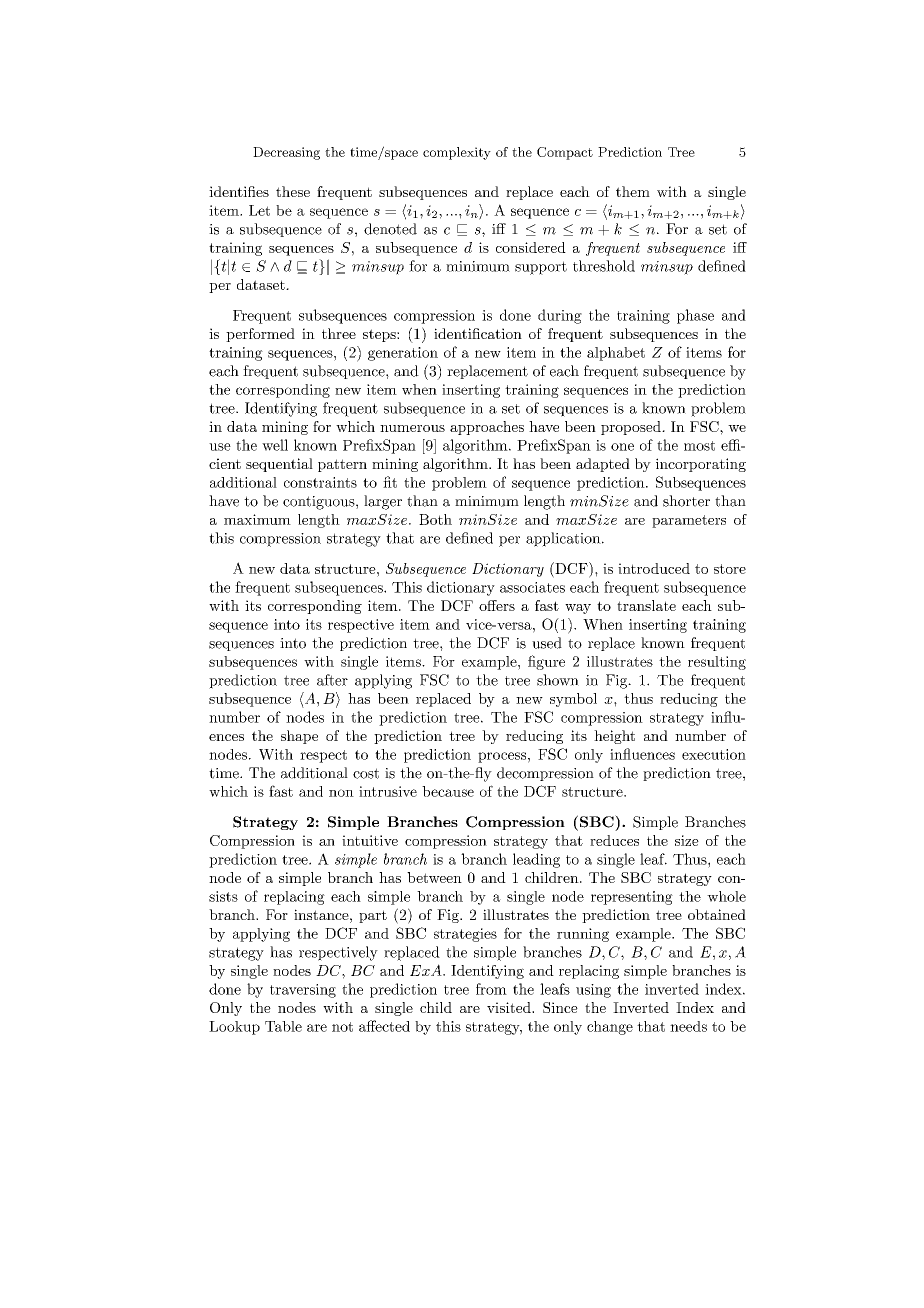  Describe the element at coordinates (457, 153) in the screenshot. I see `complexity` at that location.
